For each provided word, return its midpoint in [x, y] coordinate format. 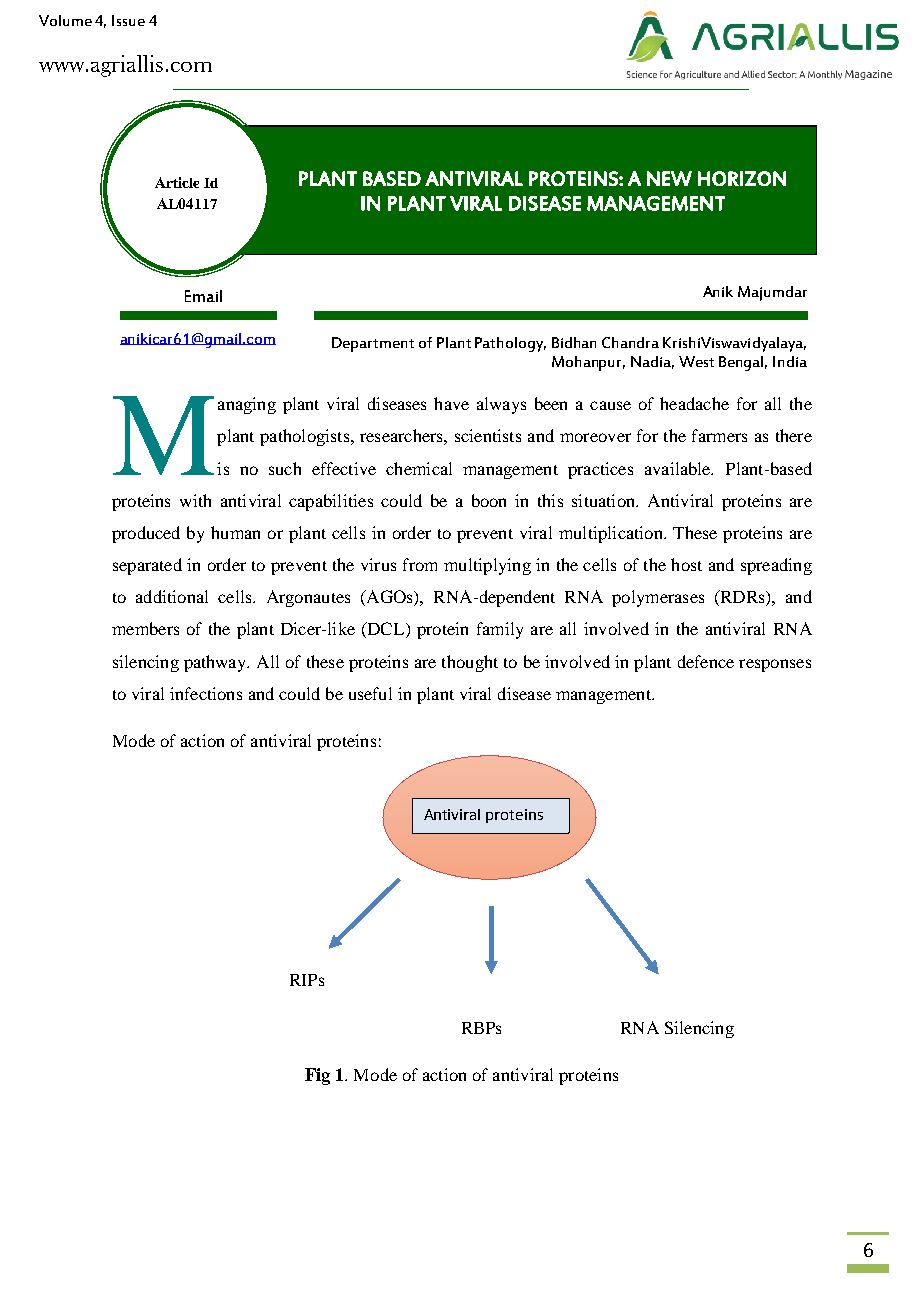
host [686, 564]
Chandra [630, 342]
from [420, 564]
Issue [128, 20]
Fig [317, 1076]
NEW [669, 178]
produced [146, 534]
